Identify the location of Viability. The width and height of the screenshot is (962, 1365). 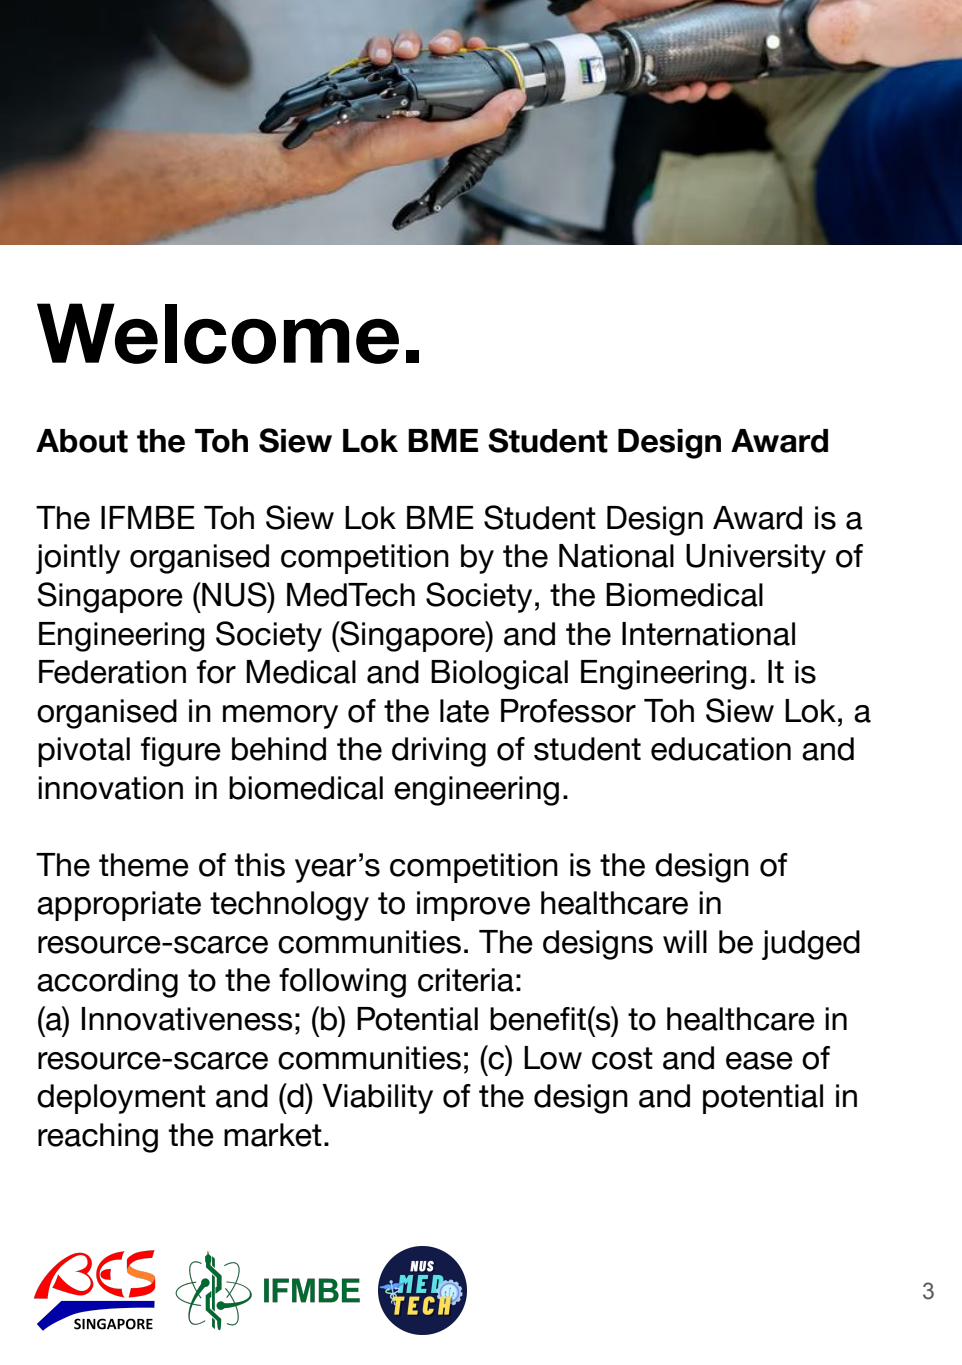
(377, 1099).
